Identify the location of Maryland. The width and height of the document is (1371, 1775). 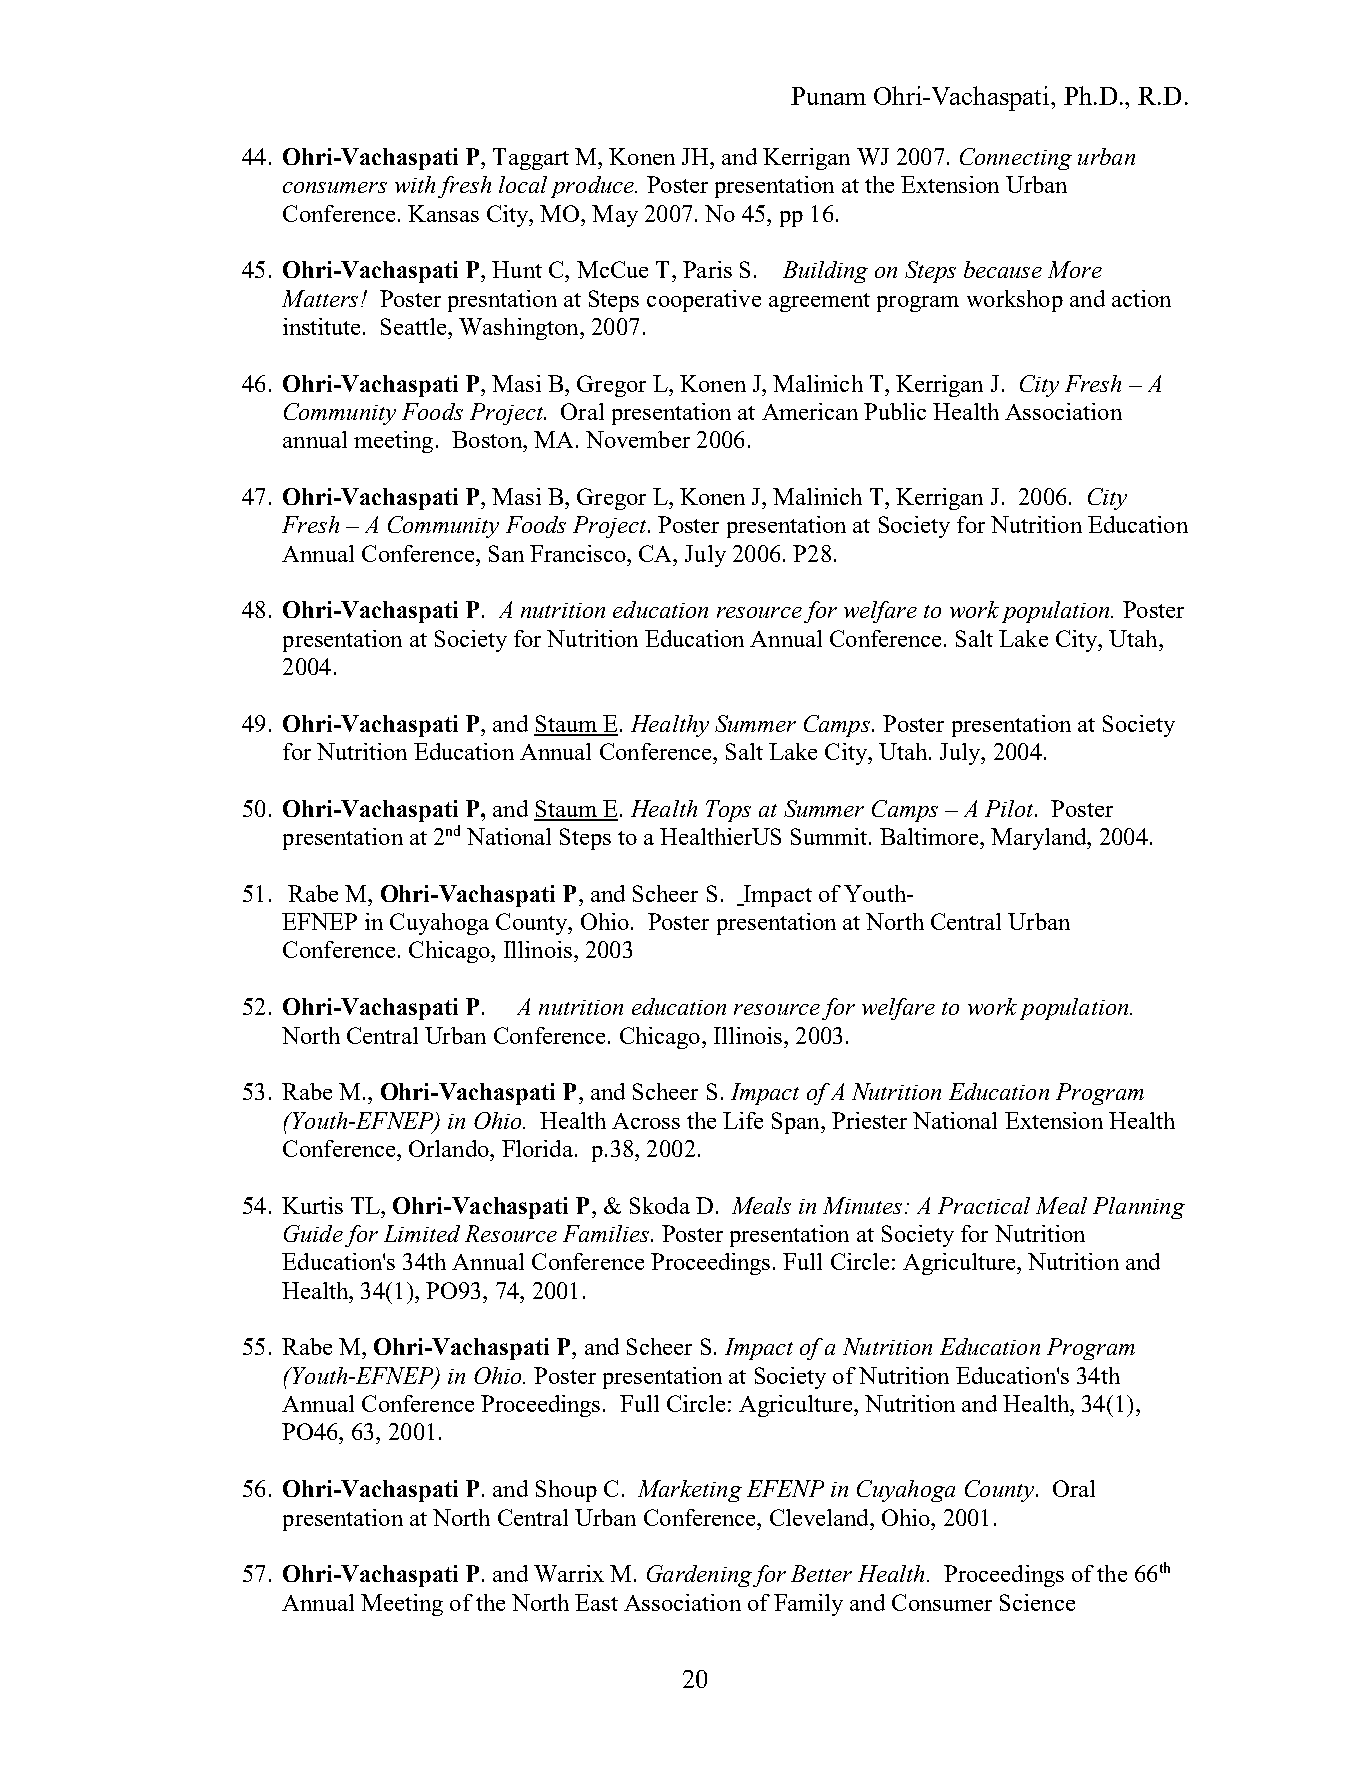
(1040, 839).
